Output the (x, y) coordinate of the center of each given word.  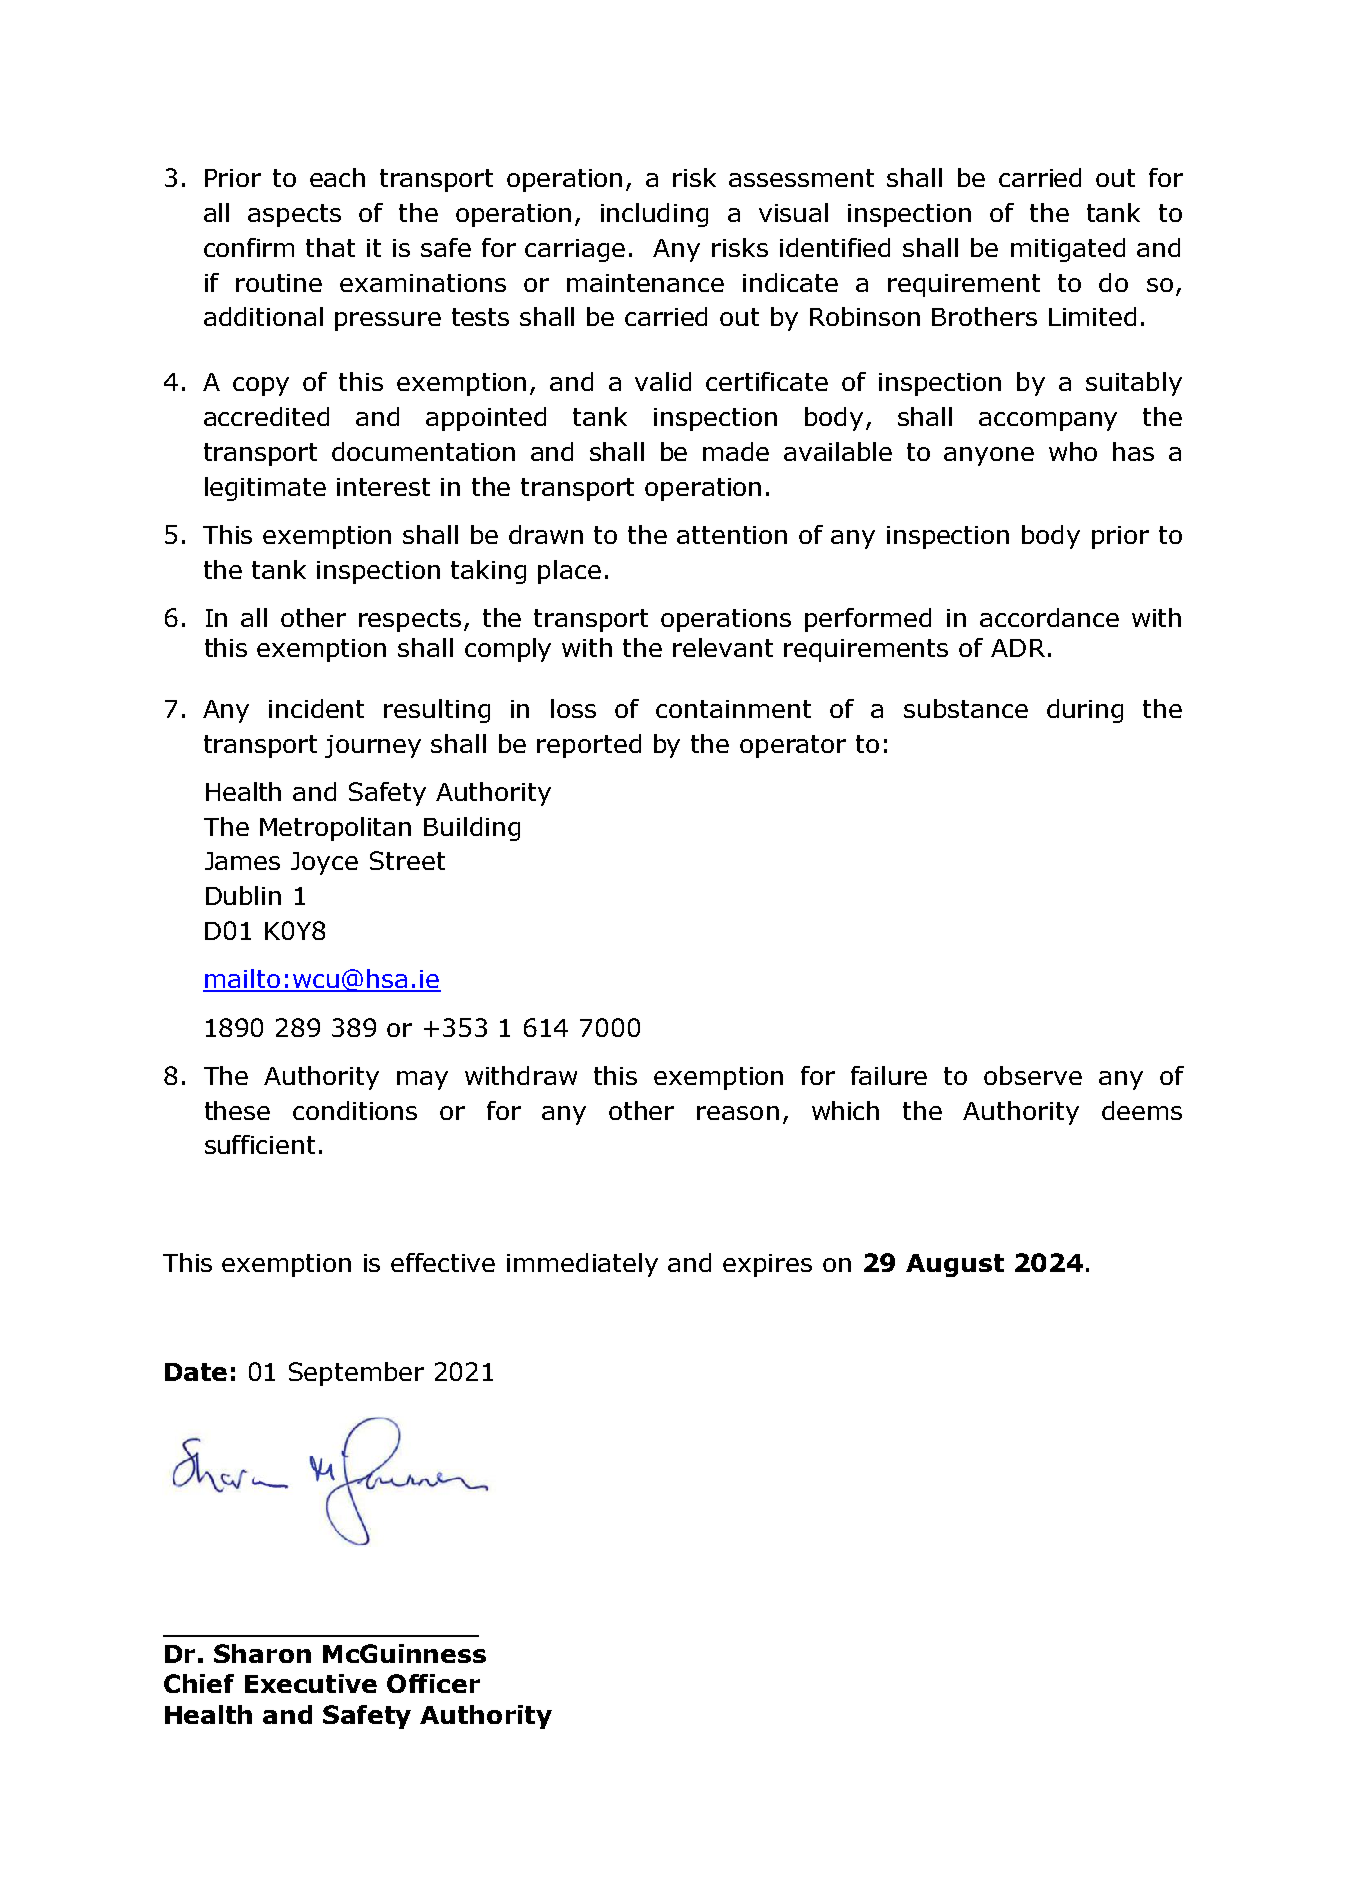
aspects (294, 215)
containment (733, 709)
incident (316, 708)
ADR (1018, 648)
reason (738, 1113)
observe (1033, 1075)
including (654, 215)
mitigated (1068, 250)
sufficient (260, 1144)
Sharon (262, 1653)
